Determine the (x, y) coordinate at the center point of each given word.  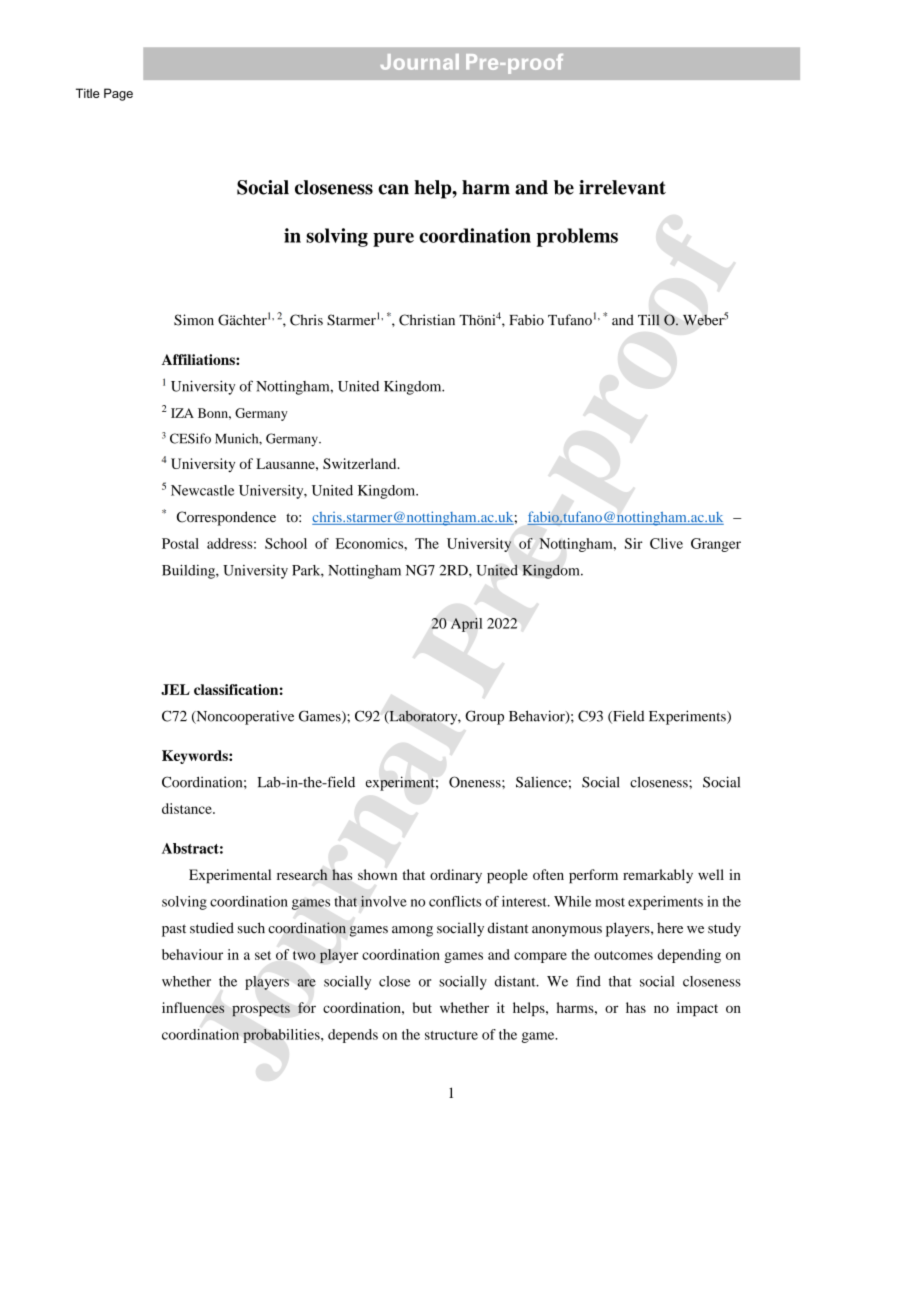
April (466, 625)
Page (118, 94)
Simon (194, 320)
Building (189, 571)
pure (393, 239)
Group (484, 717)
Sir (634, 543)
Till (649, 320)
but (422, 1007)
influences (193, 1007)
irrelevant (622, 187)
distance (188, 808)
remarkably (658, 876)
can (393, 189)
